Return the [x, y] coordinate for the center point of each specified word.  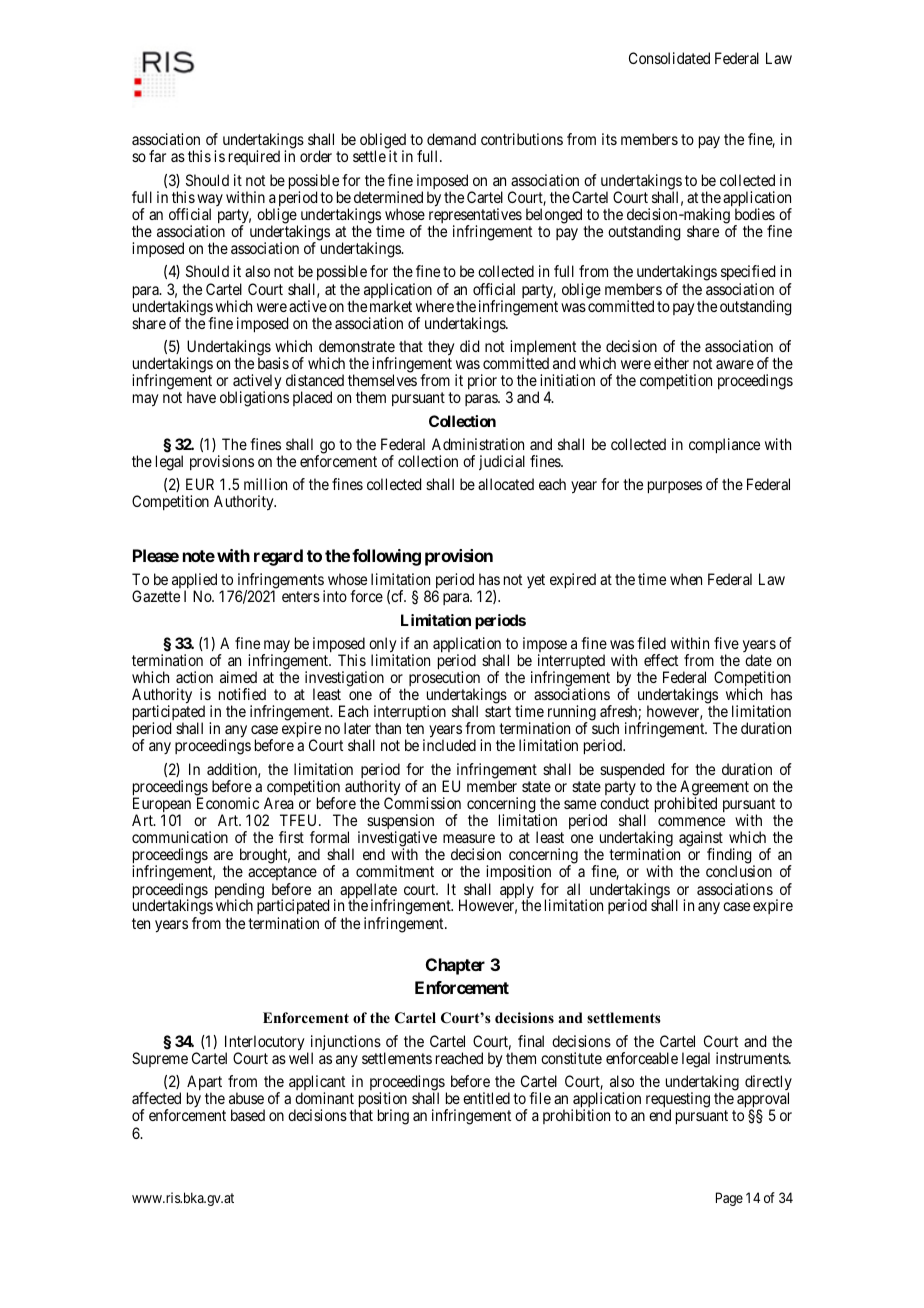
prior [482, 381]
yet [536, 581]
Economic [228, 803]
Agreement [714, 789]
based [248, 1115]
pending [239, 892]
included [449, 745]
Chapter [455, 966]
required [254, 157]
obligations [254, 399]
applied [194, 582]
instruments [753, 1058]
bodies [755, 214]
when [686, 579]
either [671, 363]
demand [451, 139]
